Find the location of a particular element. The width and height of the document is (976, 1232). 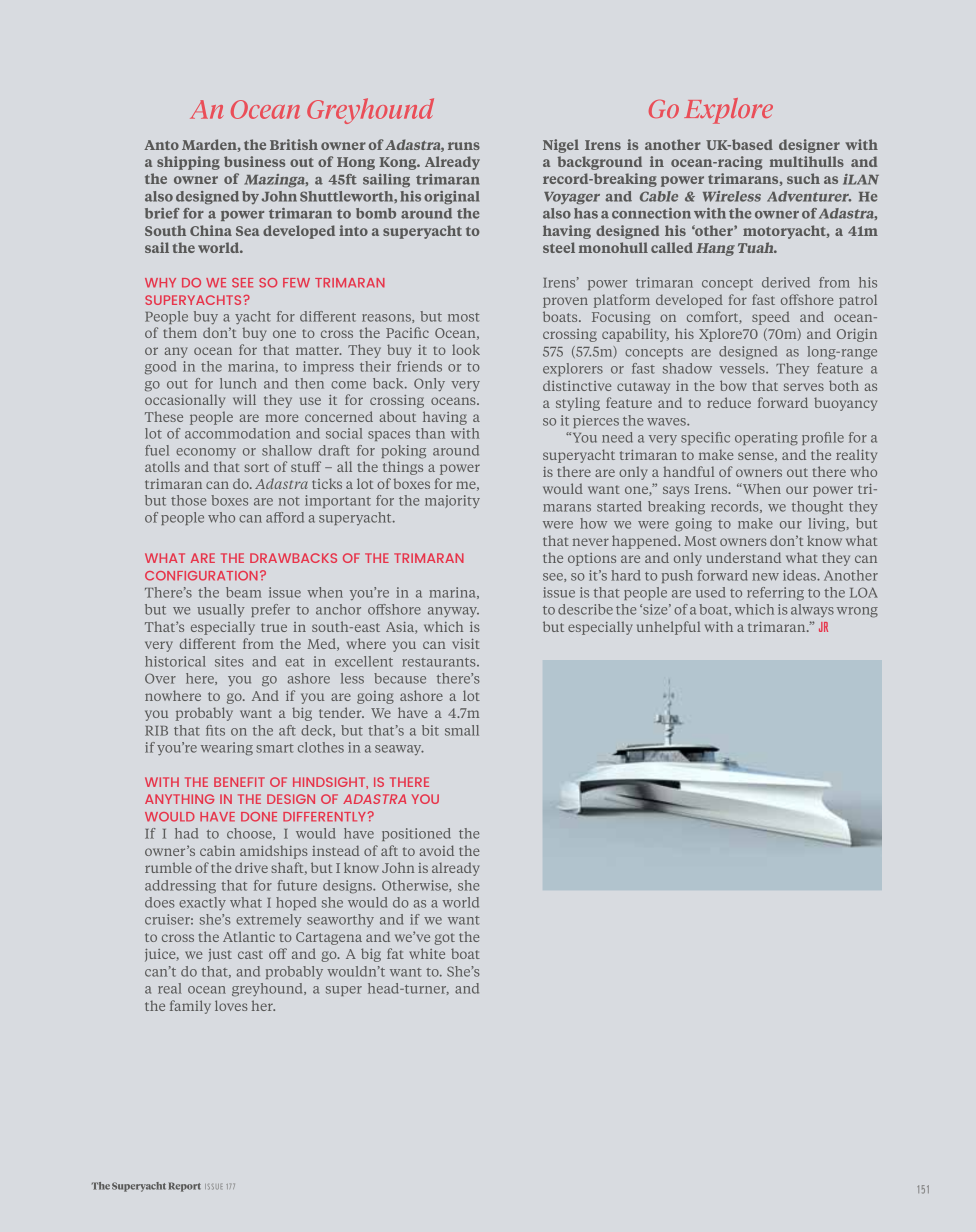

such is located at coordinates (803, 178).
